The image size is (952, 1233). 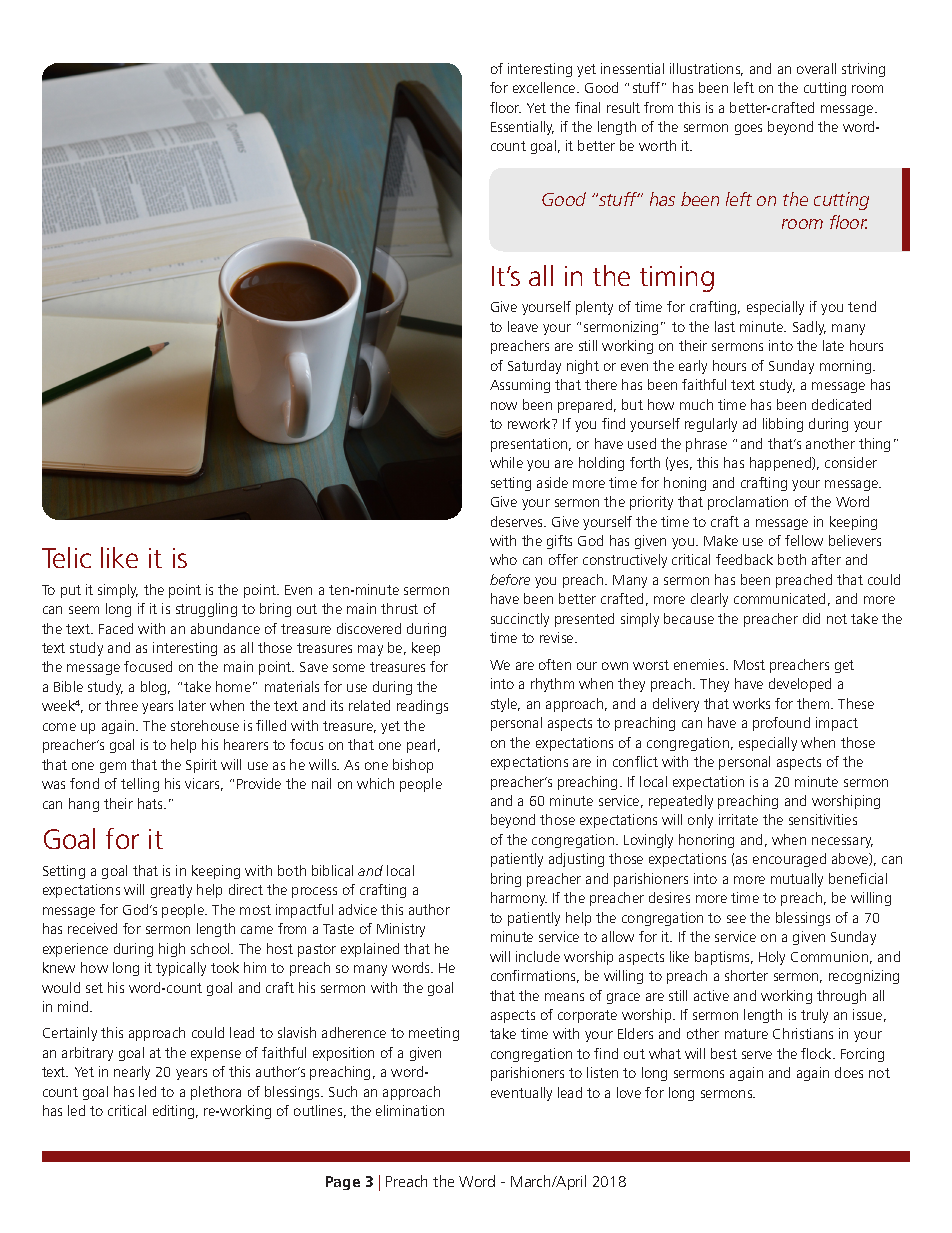 What do you see at coordinates (422, 707) in the image?
I see `readings` at bounding box center [422, 707].
